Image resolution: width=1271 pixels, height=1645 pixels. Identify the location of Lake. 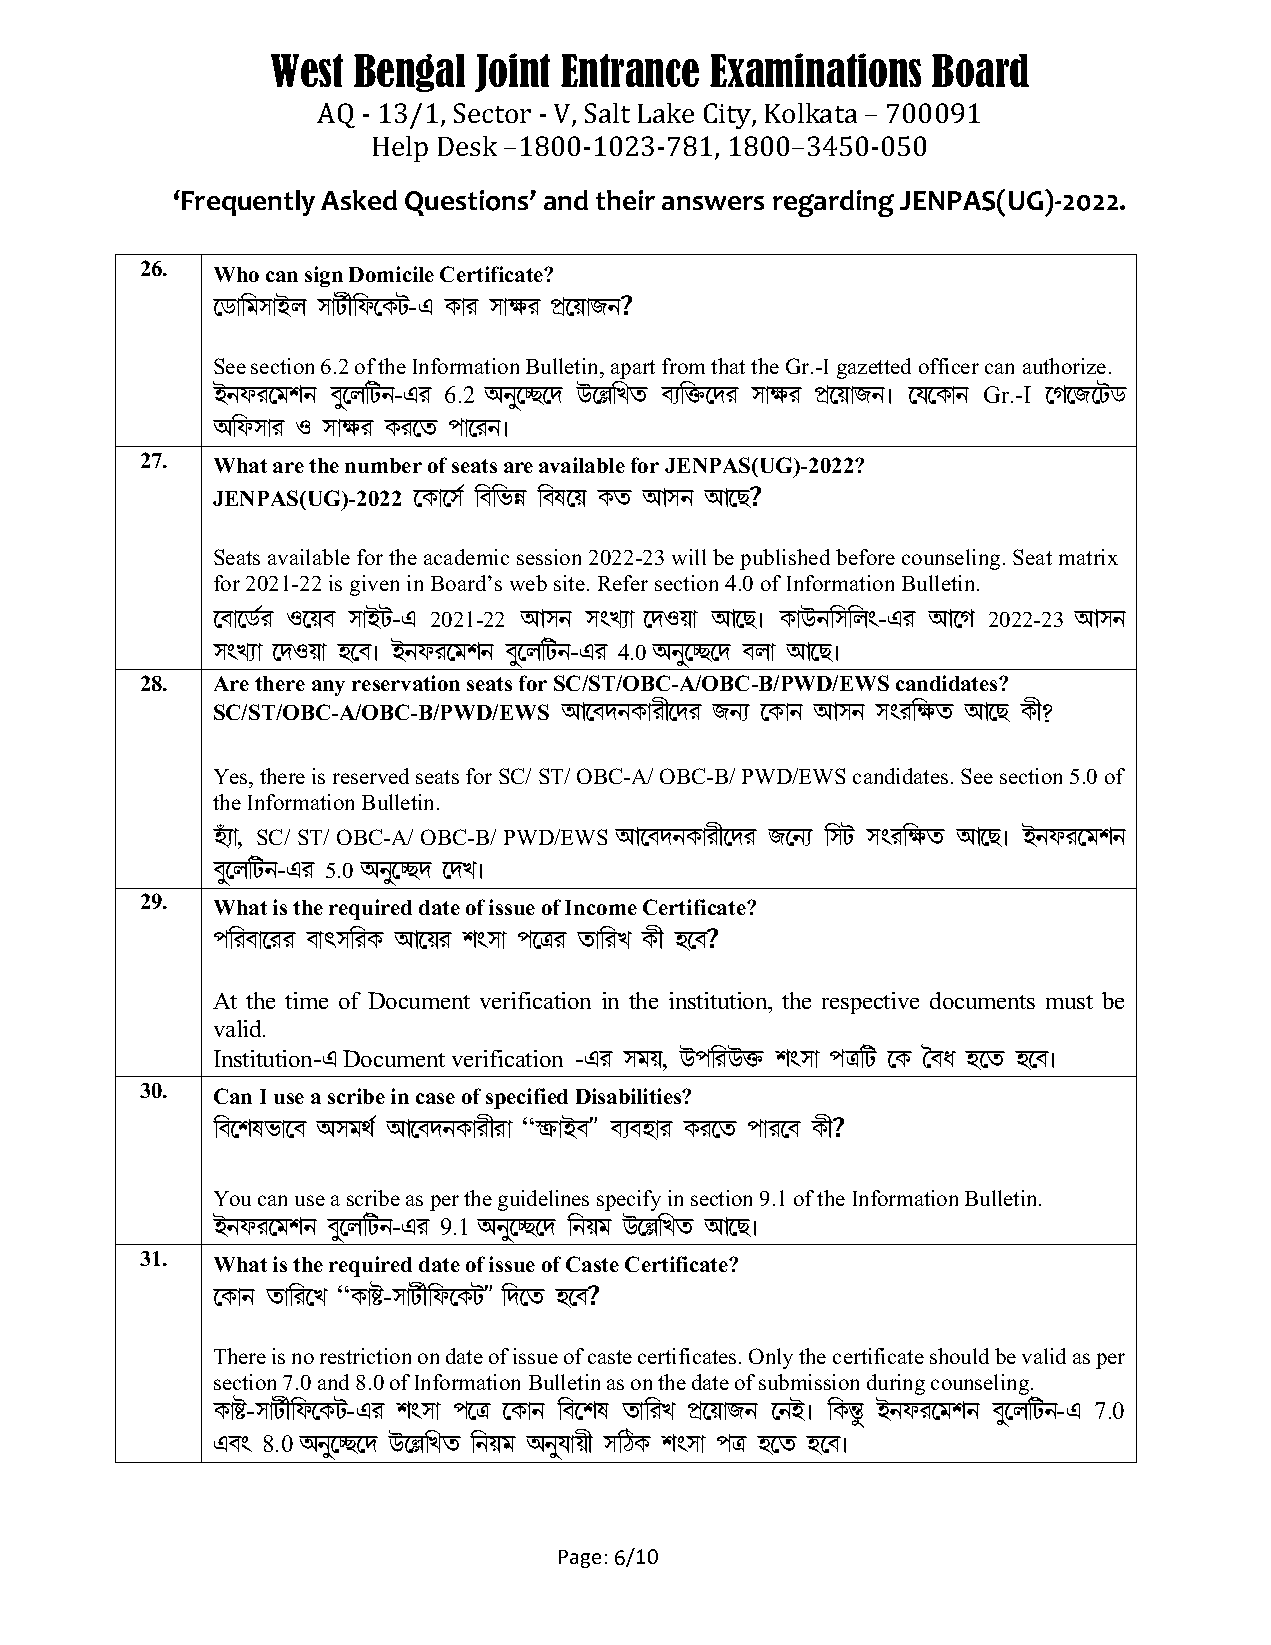
(666, 113).
